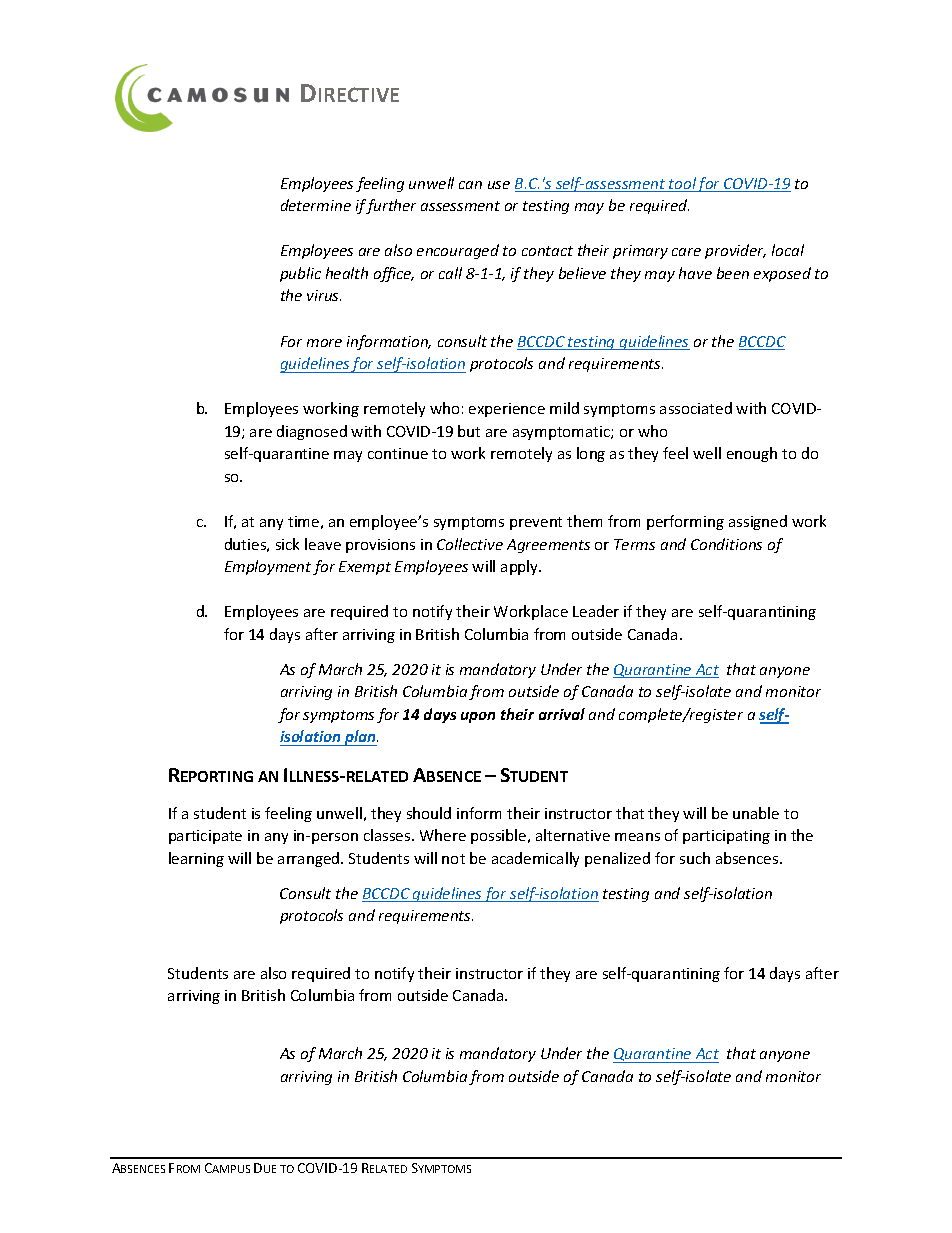 This page has width=952, height=1233. Describe the element at coordinates (316, 205) in the page. I see `determine` at that location.
